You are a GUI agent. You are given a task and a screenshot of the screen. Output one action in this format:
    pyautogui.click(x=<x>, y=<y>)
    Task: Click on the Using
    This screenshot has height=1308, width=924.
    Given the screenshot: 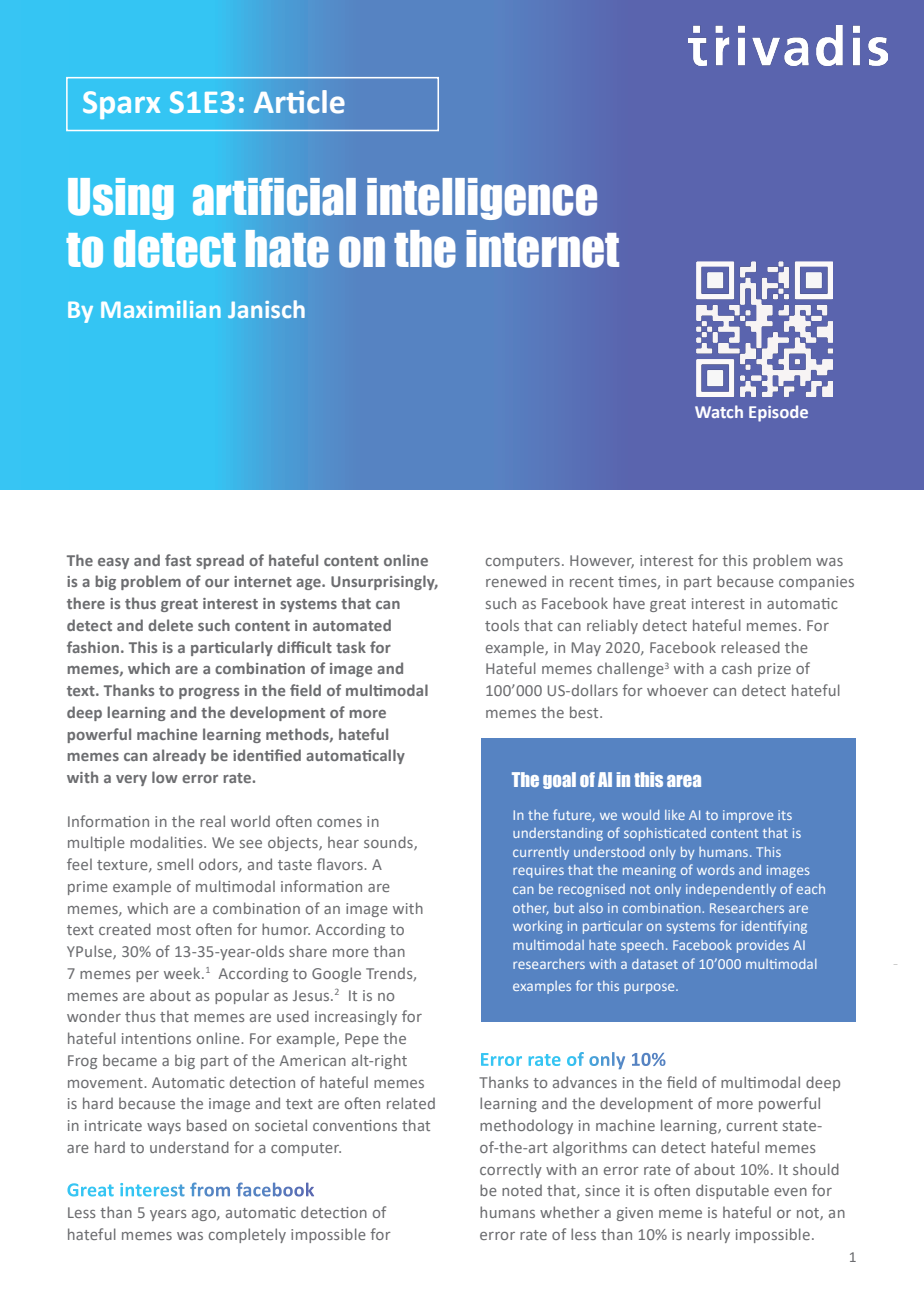 What is the action you would take?
    pyautogui.click(x=121, y=199)
